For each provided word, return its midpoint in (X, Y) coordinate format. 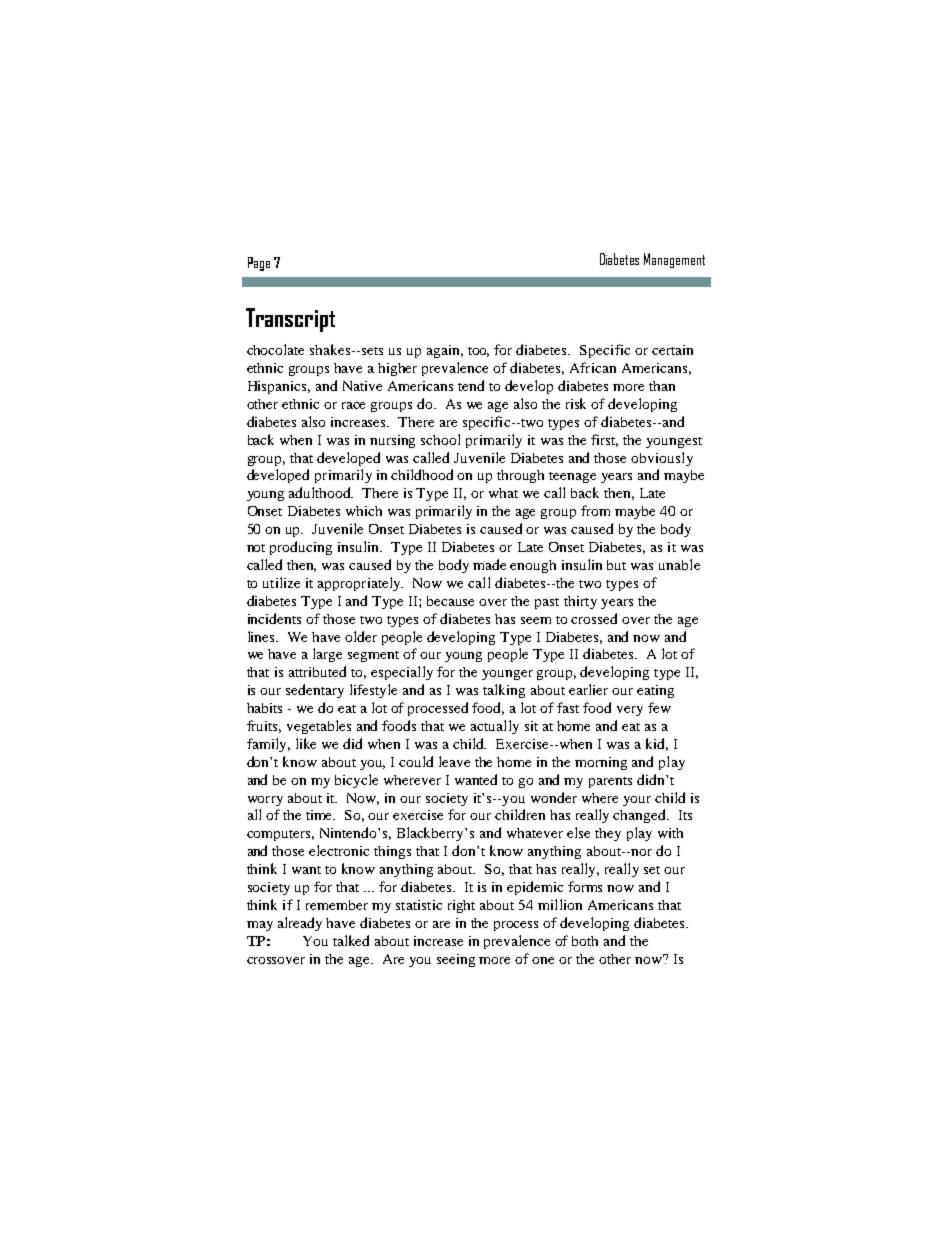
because (450, 601)
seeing (456, 960)
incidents (274, 618)
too (478, 352)
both (585, 941)
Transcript (290, 320)
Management (674, 260)
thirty (580, 602)
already (300, 924)
